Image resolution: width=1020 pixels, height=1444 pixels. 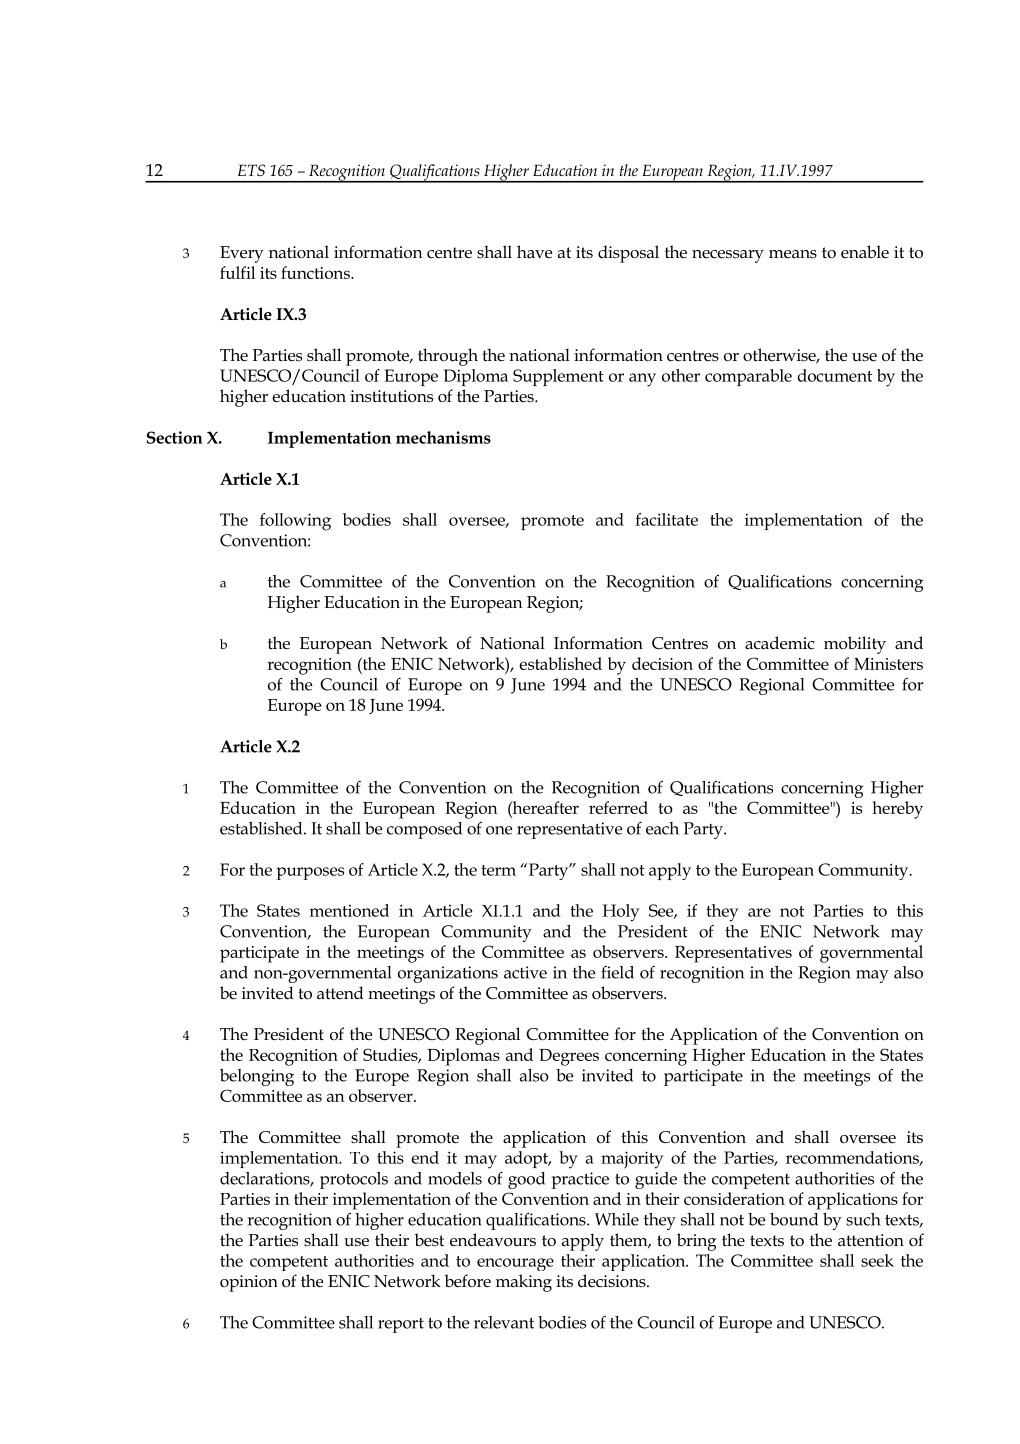 I want to click on ETS, so click(x=251, y=170).
